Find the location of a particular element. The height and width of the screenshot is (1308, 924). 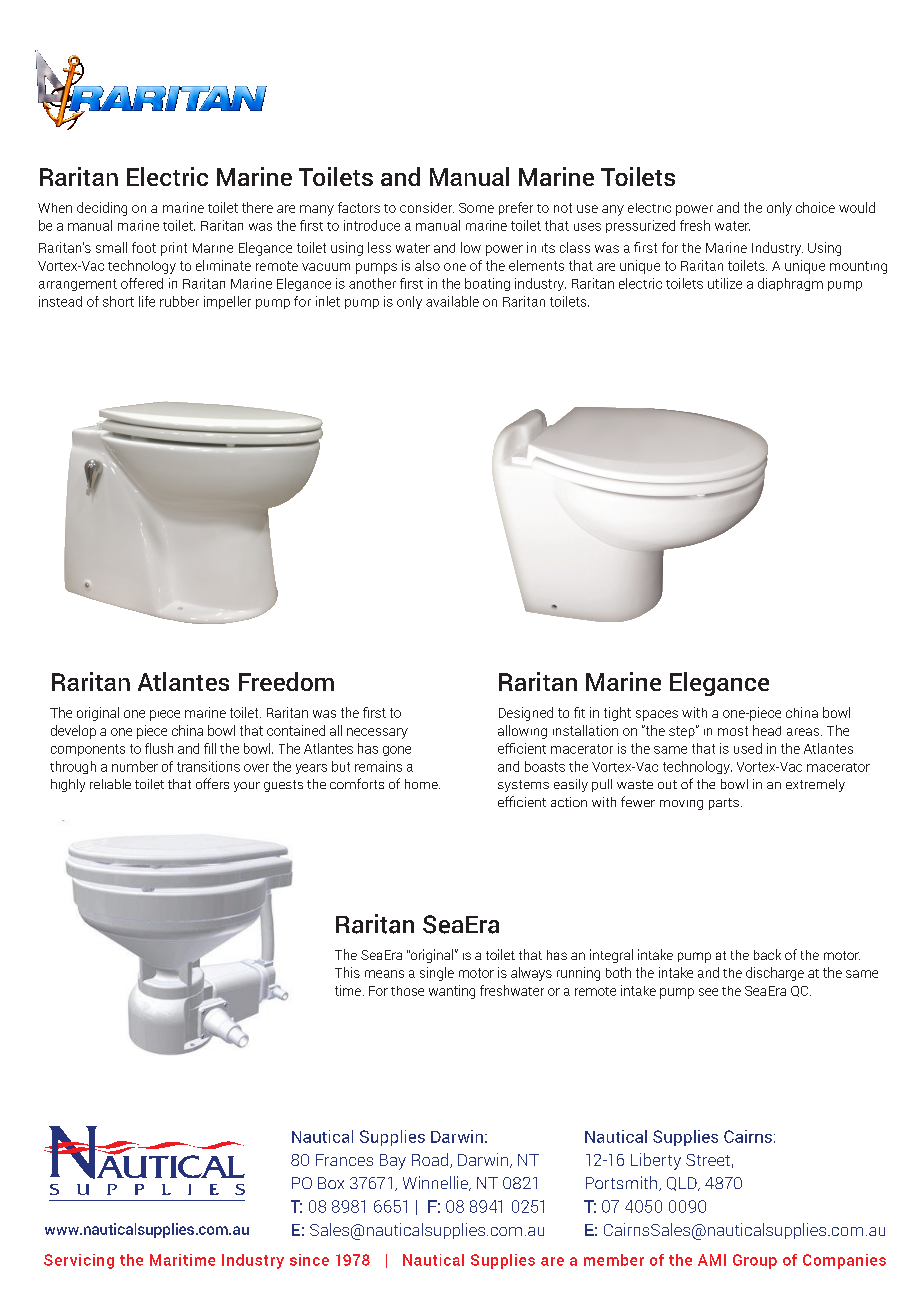

flush is located at coordinates (159, 748).
